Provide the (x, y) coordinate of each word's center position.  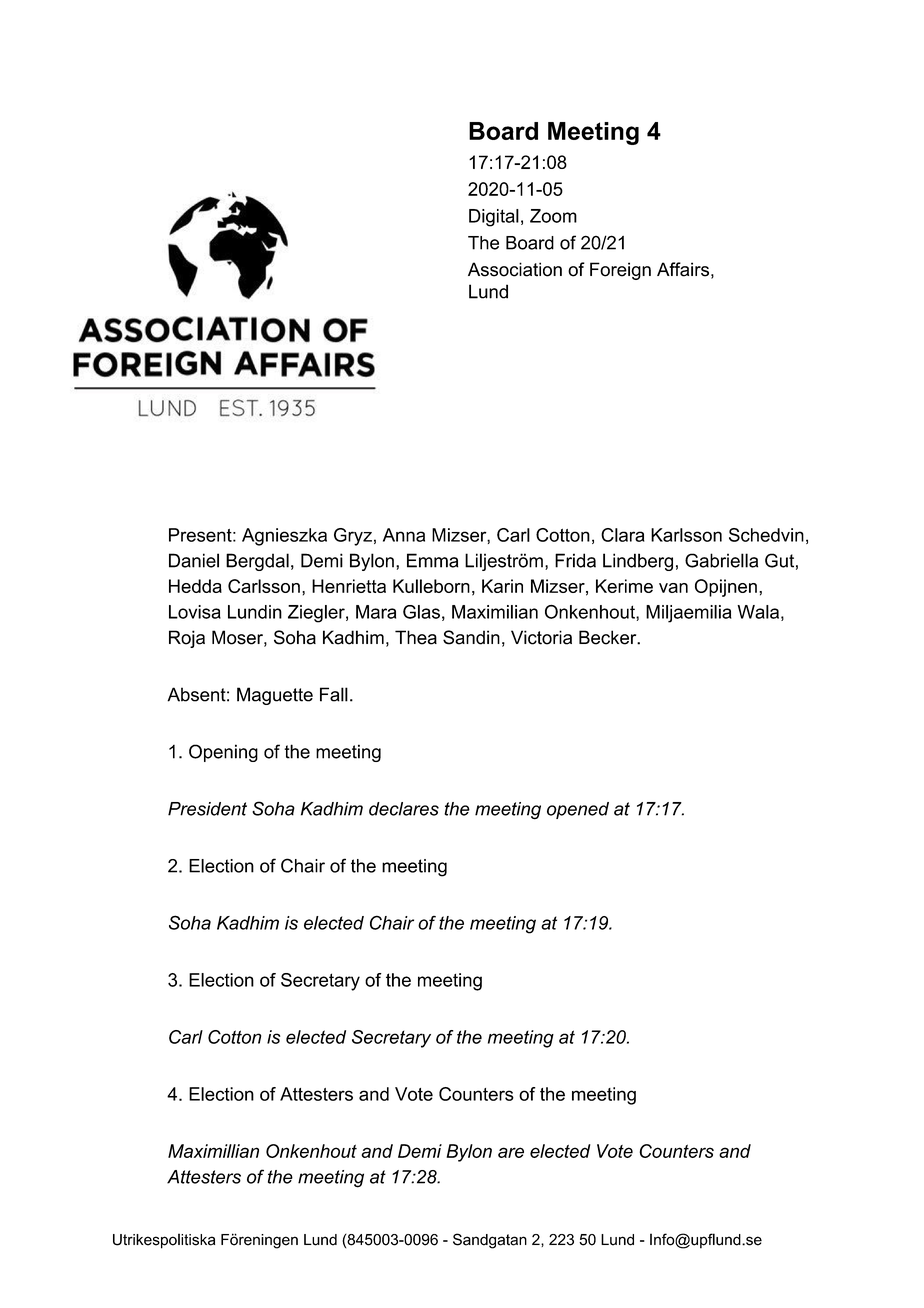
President (207, 809)
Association (515, 269)
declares (404, 809)
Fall (334, 694)
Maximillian (213, 1151)
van (673, 588)
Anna (404, 535)
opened (578, 810)
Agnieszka (284, 537)
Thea (416, 637)
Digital (494, 218)
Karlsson (686, 535)
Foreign (620, 271)
